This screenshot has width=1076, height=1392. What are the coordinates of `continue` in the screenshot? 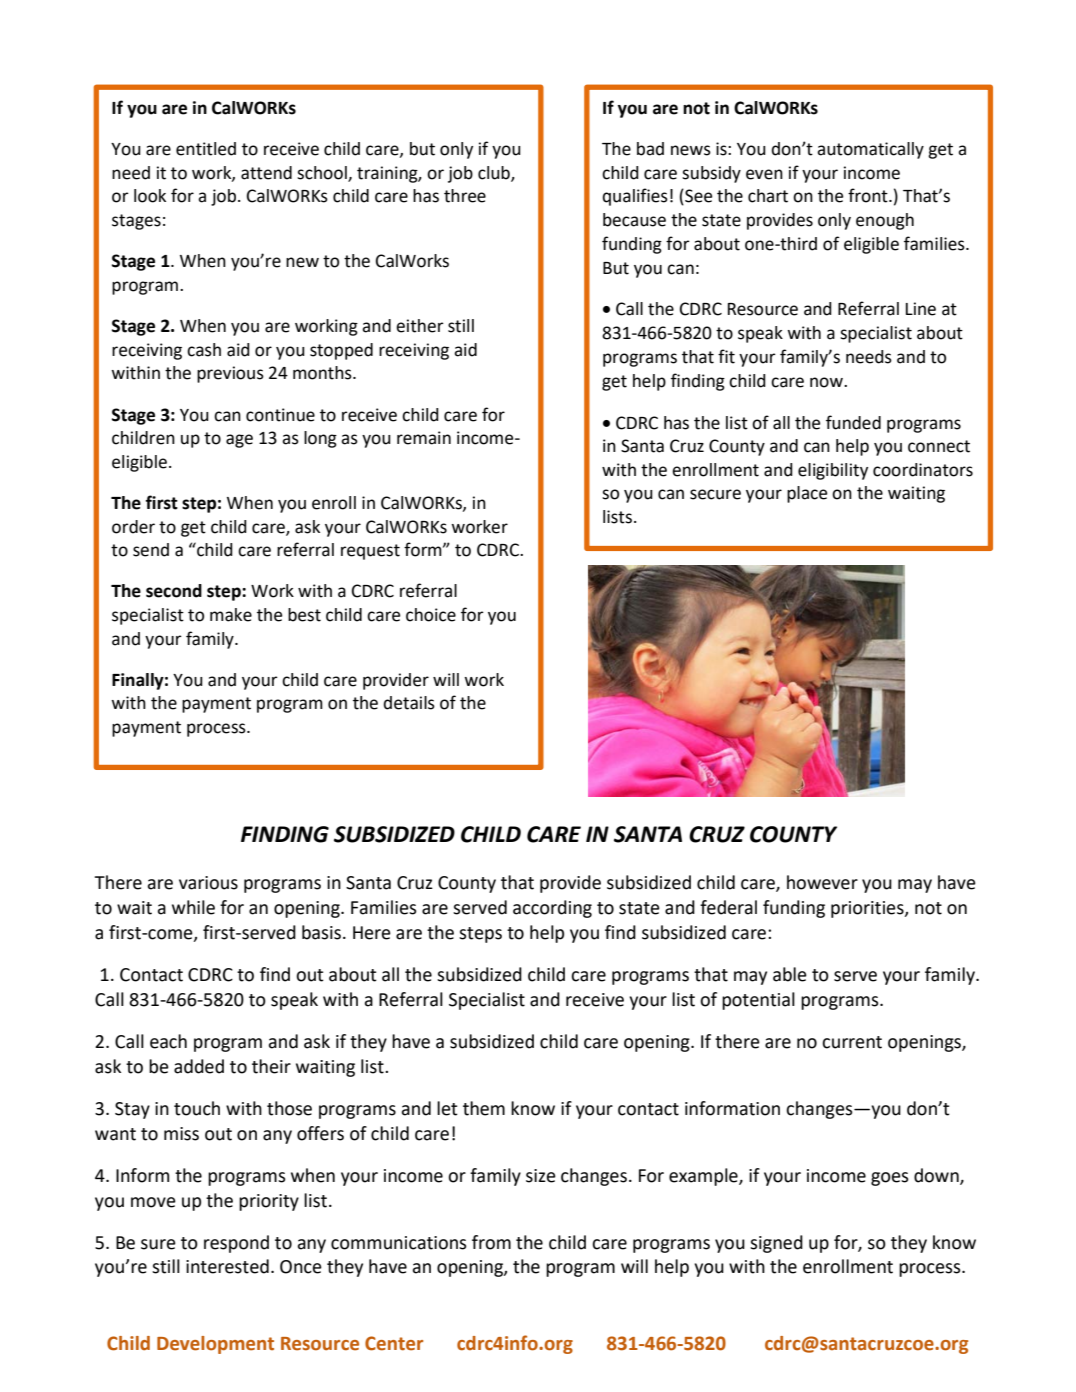 It's located at (280, 415).
